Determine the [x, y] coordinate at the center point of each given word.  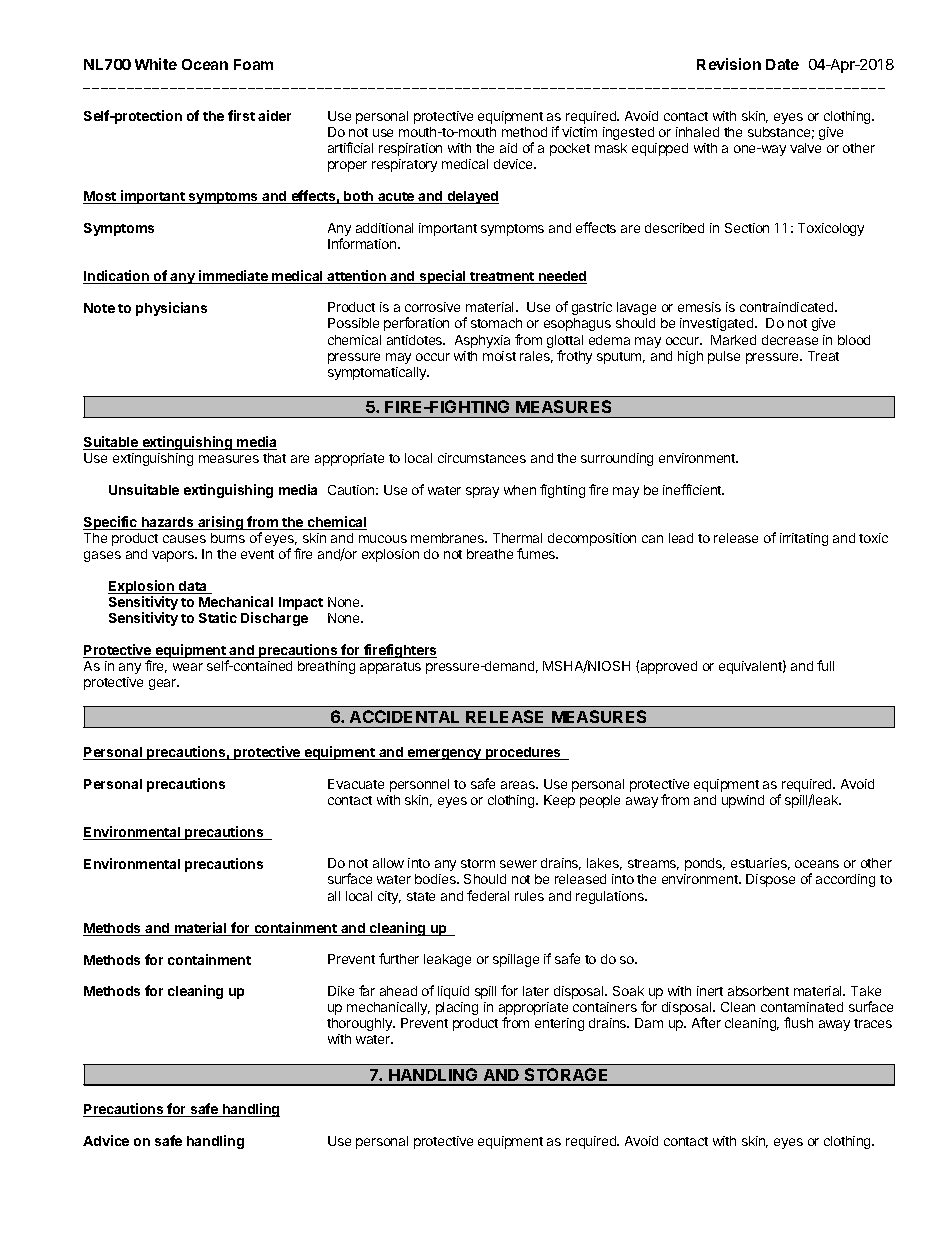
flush [798, 1022]
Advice [106, 1140]
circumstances [482, 458]
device [515, 164]
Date [782, 64]
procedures [523, 753]
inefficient [693, 489]
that [274, 458]
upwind [743, 801]
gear [164, 684]
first [241, 115]
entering [559, 1024]
